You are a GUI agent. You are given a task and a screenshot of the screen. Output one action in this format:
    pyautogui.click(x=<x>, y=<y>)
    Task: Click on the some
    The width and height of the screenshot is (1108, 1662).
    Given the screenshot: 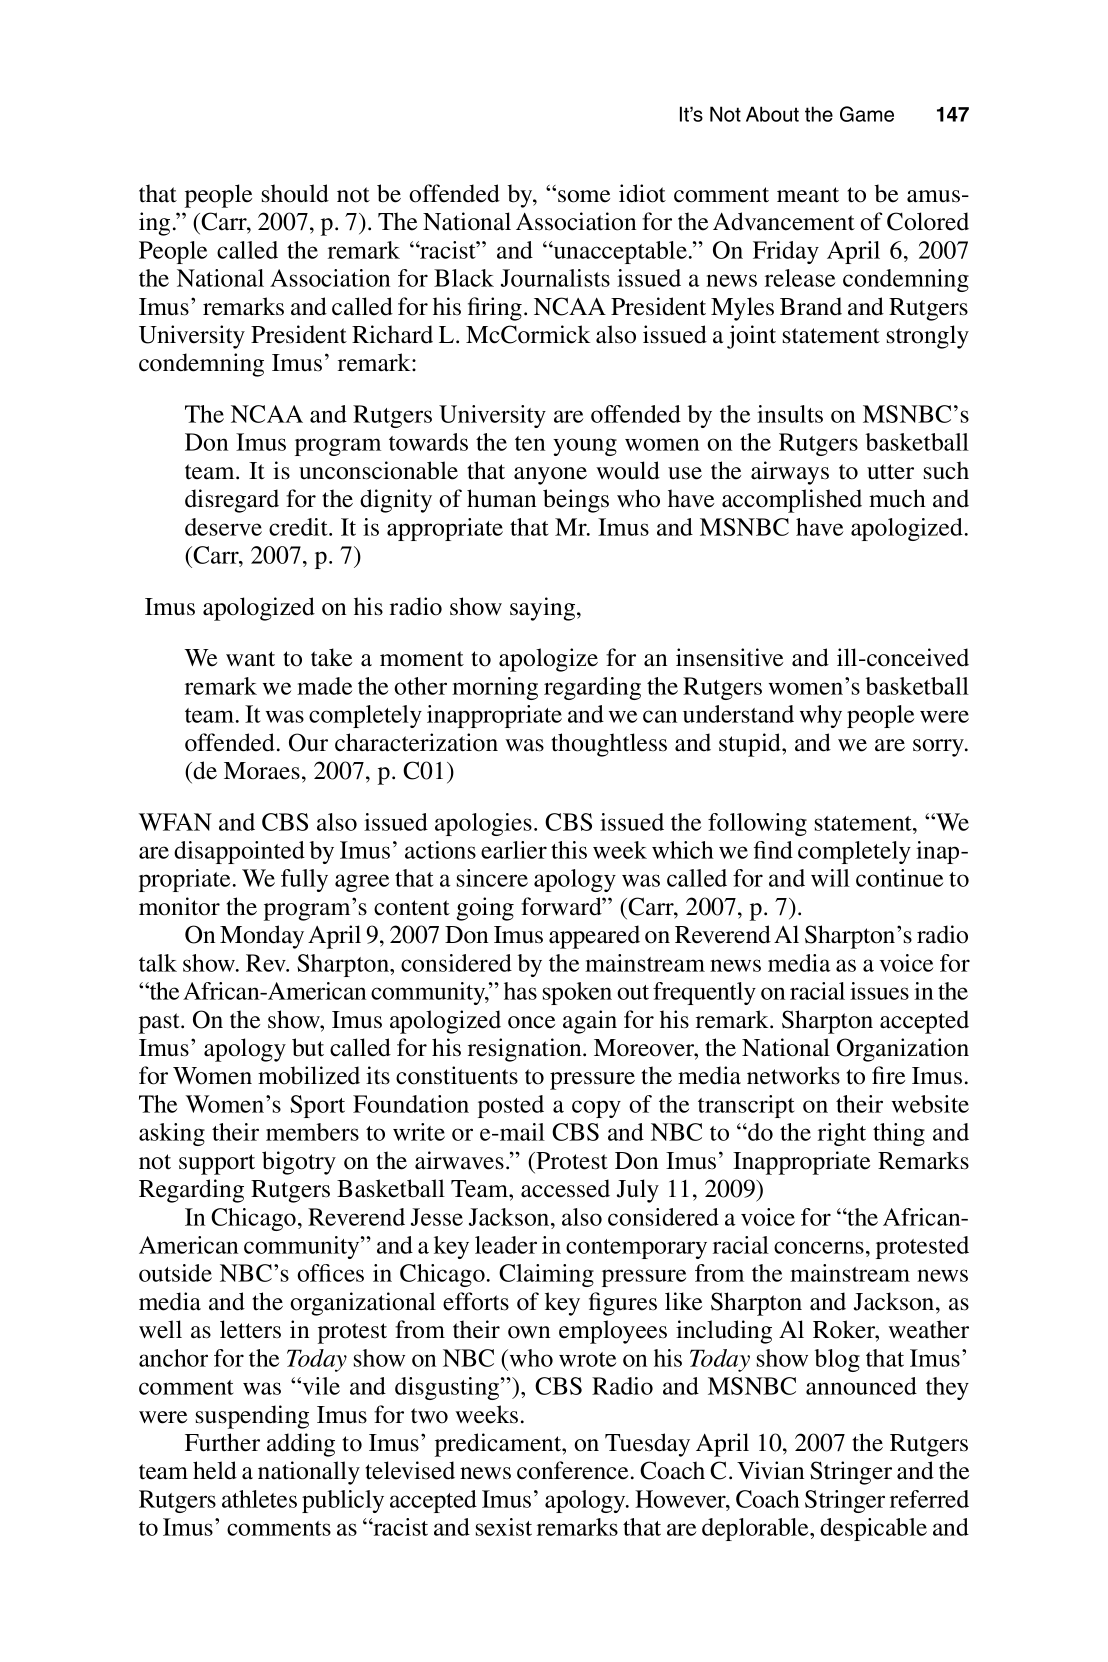 What is the action you would take?
    pyautogui.click(x=584, y=196)
